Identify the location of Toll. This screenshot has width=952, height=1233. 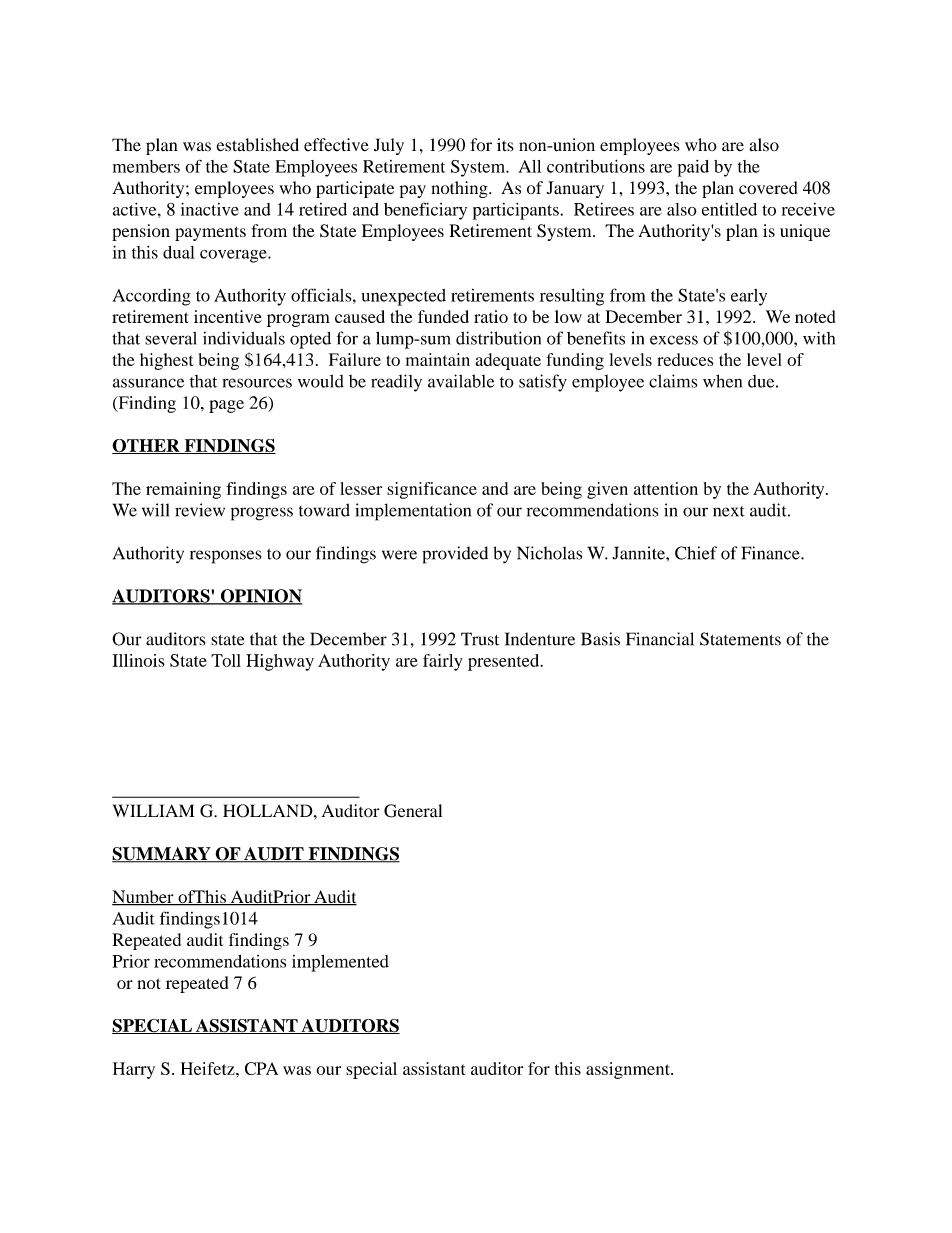
(226, 660).
